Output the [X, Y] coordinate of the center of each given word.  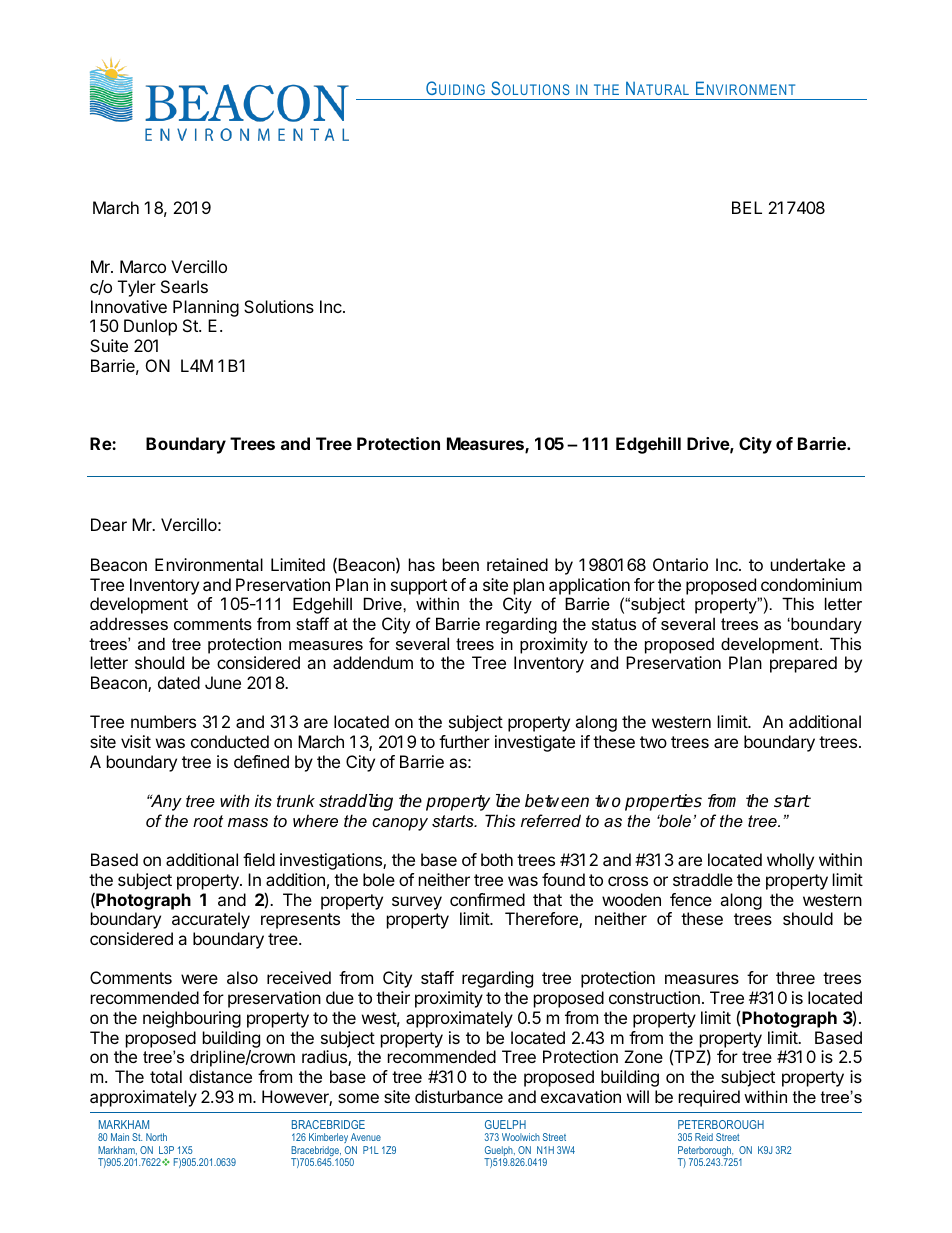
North [156, 1137]
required [709, 1098]
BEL [747, 207]
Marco [143, 266]
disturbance [459, 1096]
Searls [184, 286]
